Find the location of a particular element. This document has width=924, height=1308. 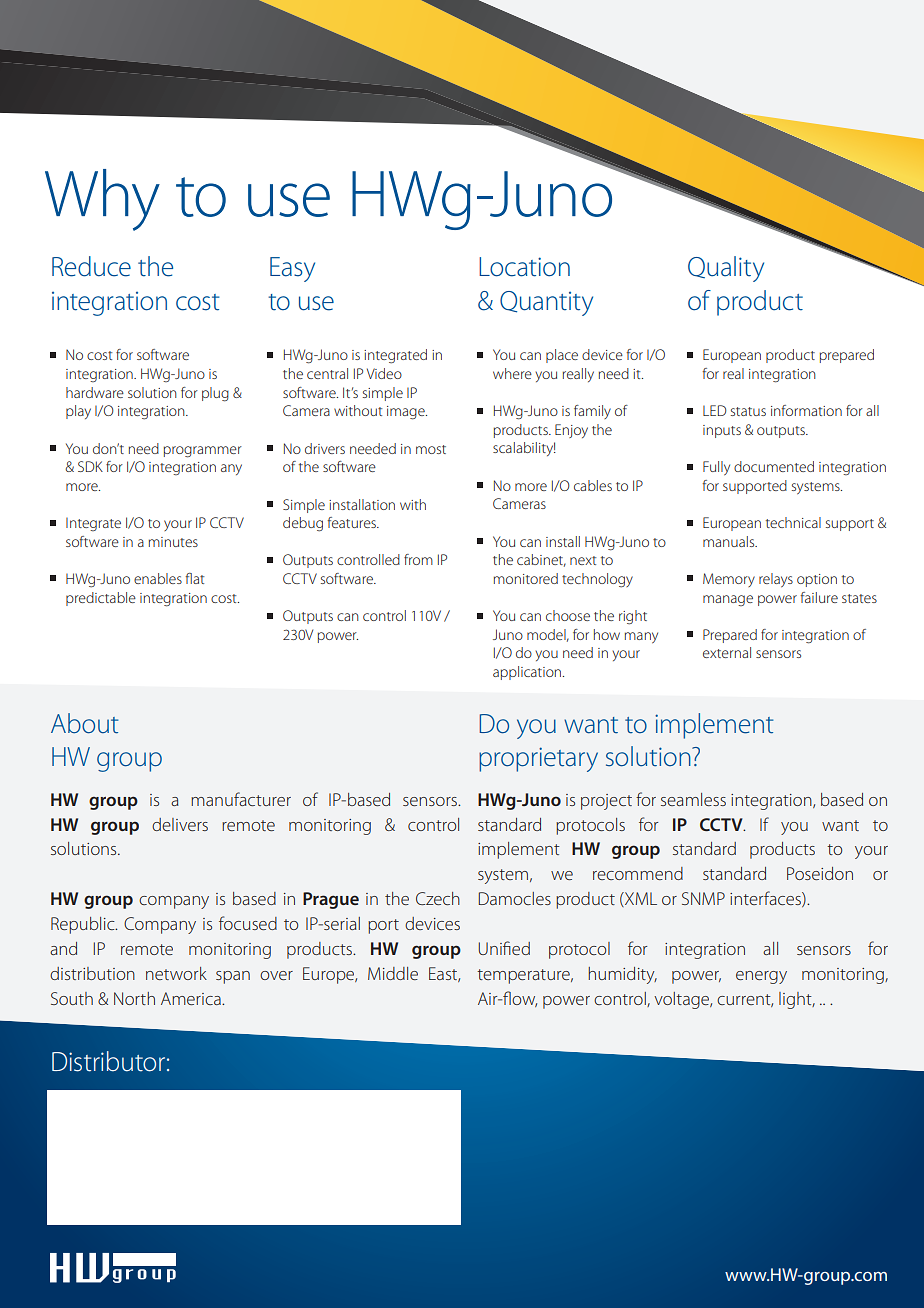

from is located at coordinates (418, 559).
